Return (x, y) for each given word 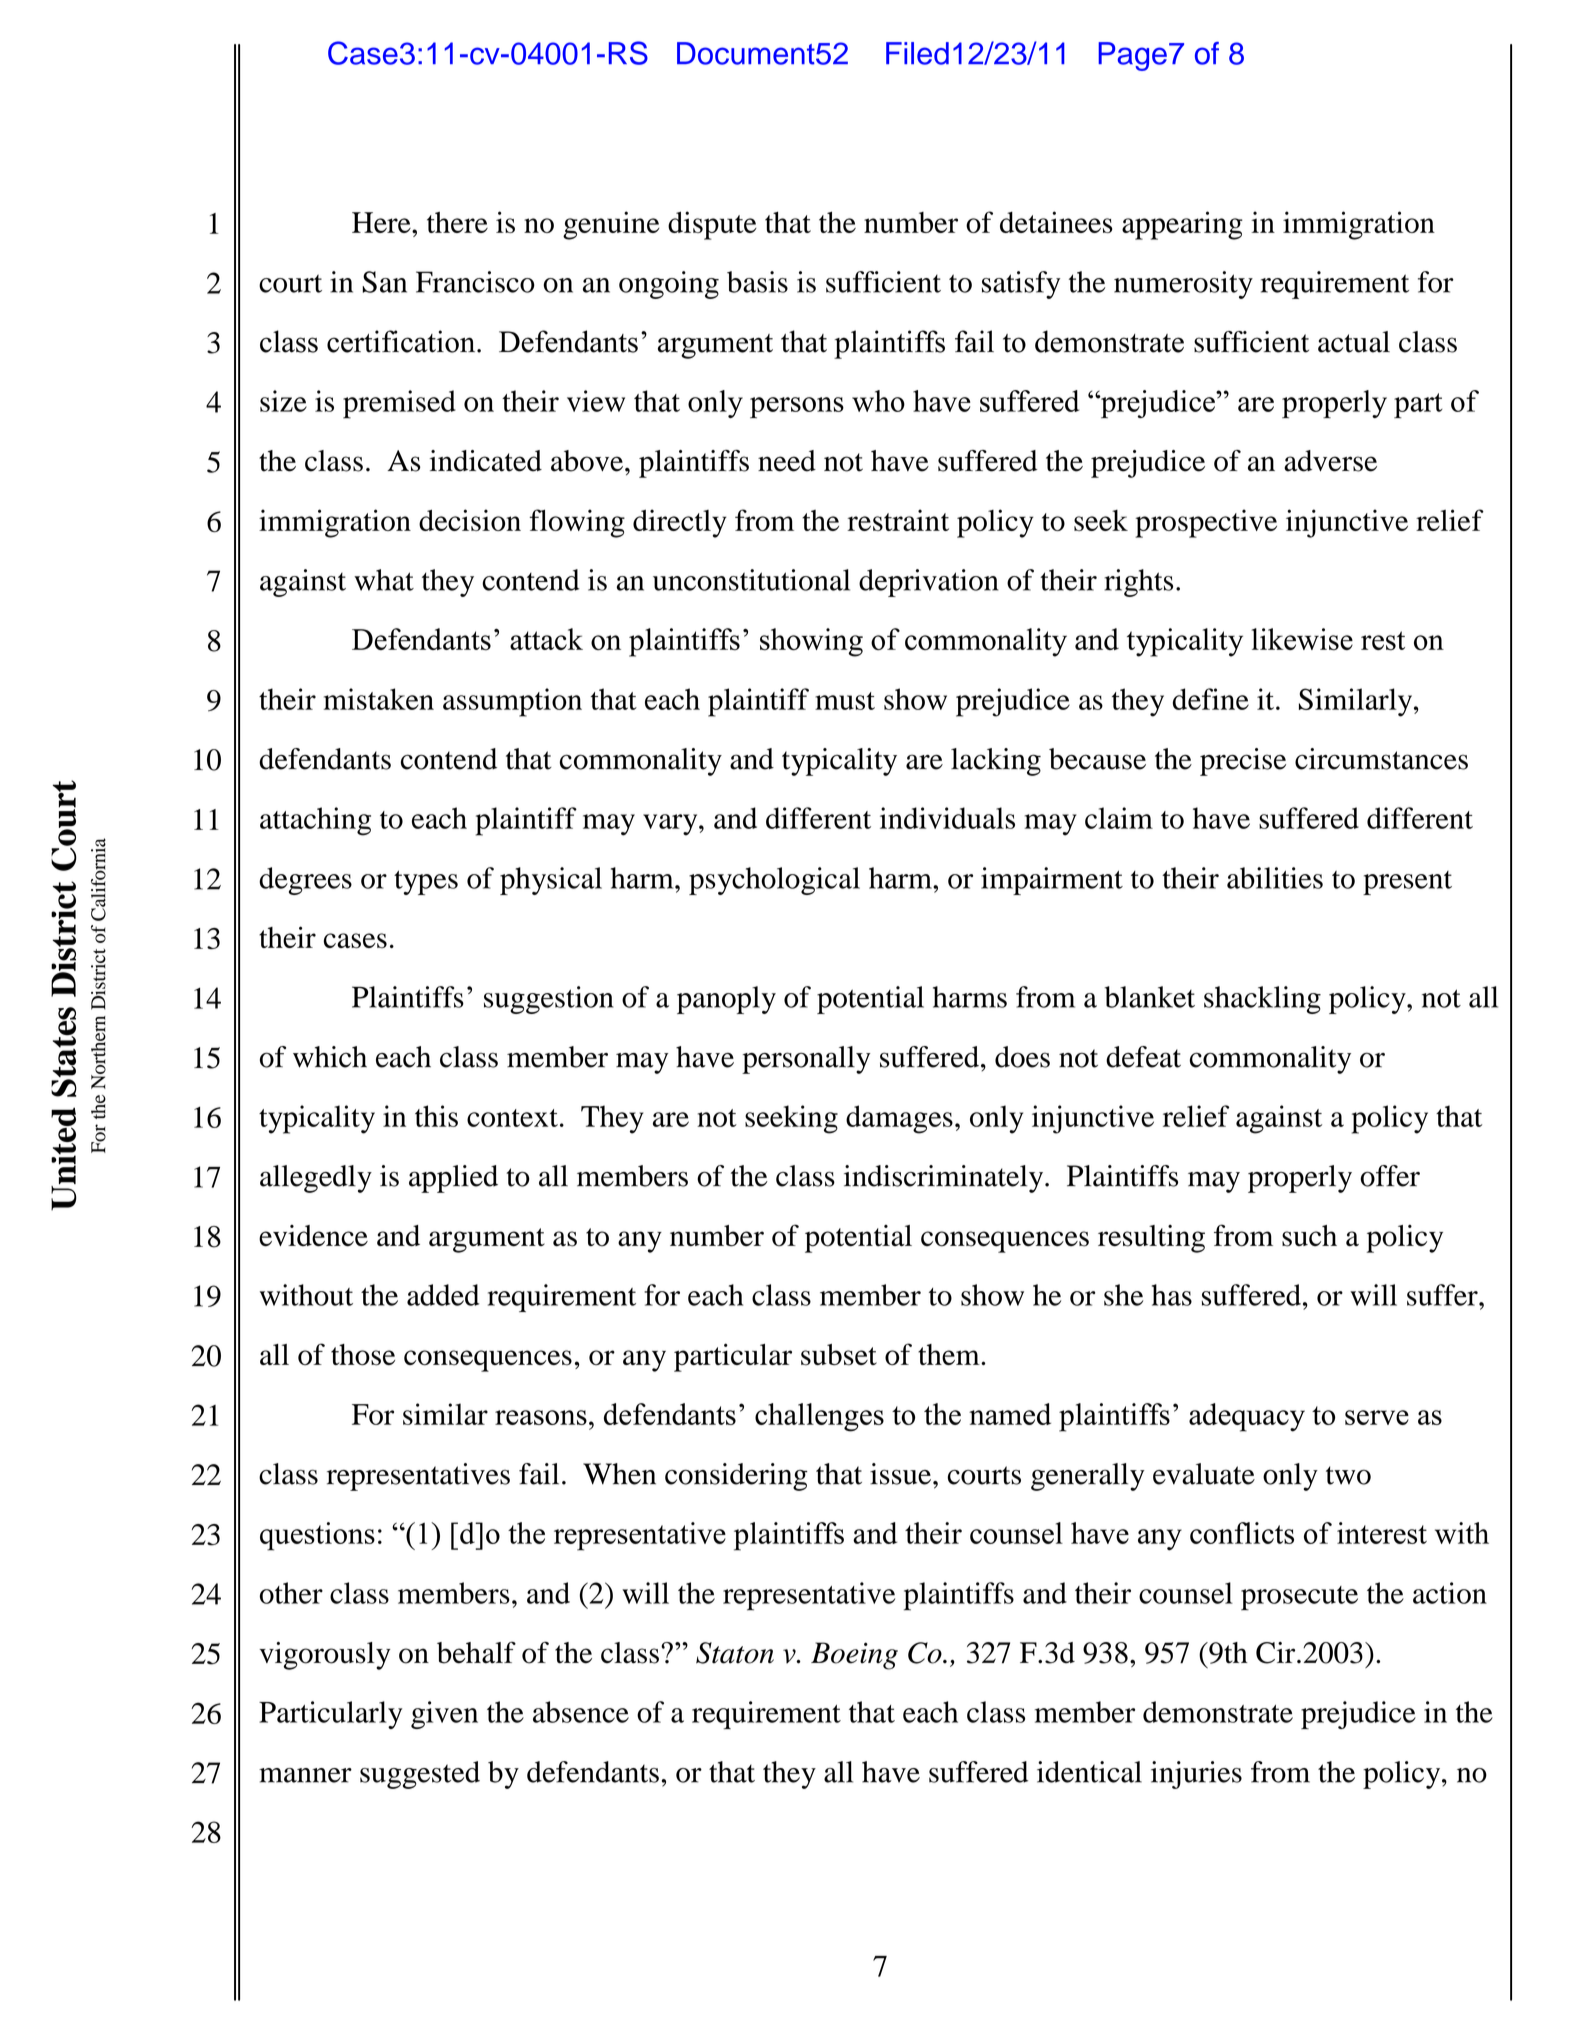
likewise (1302, 639)
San (384, 282)
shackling (1262, 1000)
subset (839, 1355)
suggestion (548, 1000)
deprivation (929, 583)
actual (1354, 342)
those (363, 1355)
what (384, 580)
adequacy (1247, 1417)
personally (806, 1060)
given (444, 1715)
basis (757, 282)
